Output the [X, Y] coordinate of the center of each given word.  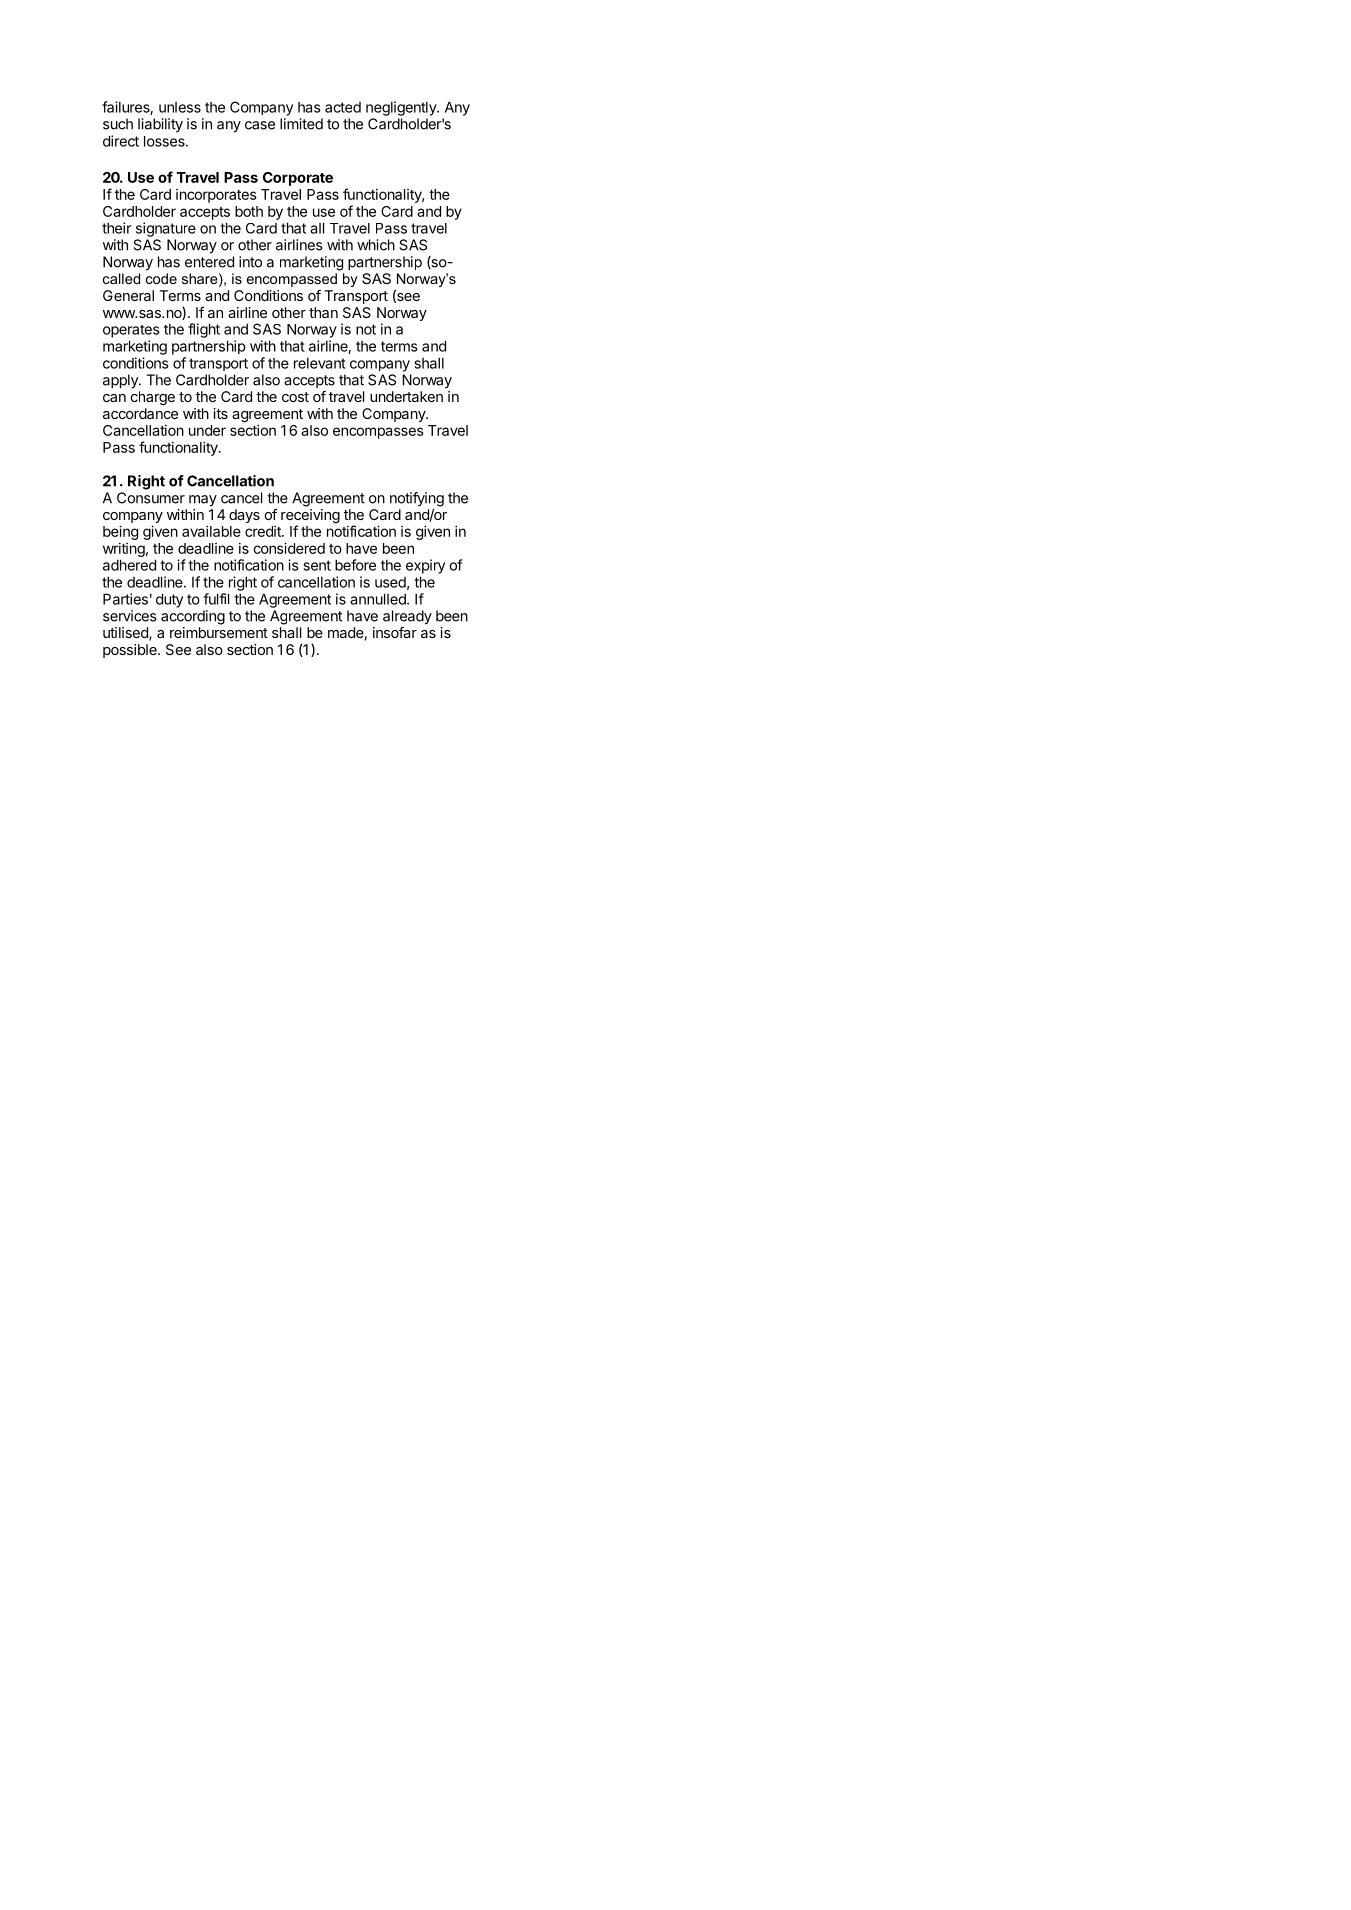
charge [153, 398]
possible [131, 651]
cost [295, 397]
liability [160, 125]
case [260, 125]
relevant [320, 363]
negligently [402, 108]
